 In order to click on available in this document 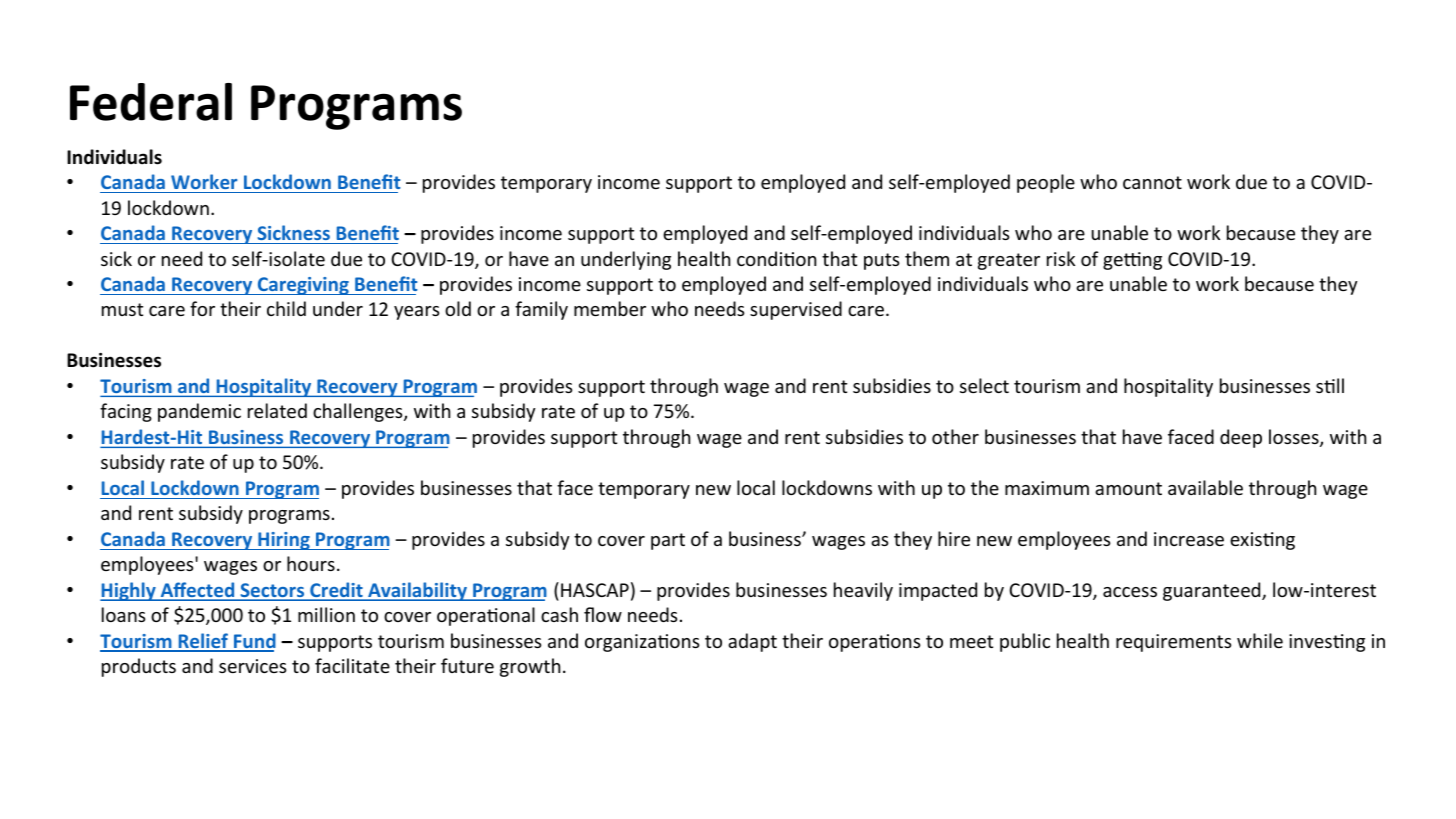, I will do `click(1205, 487)`.
